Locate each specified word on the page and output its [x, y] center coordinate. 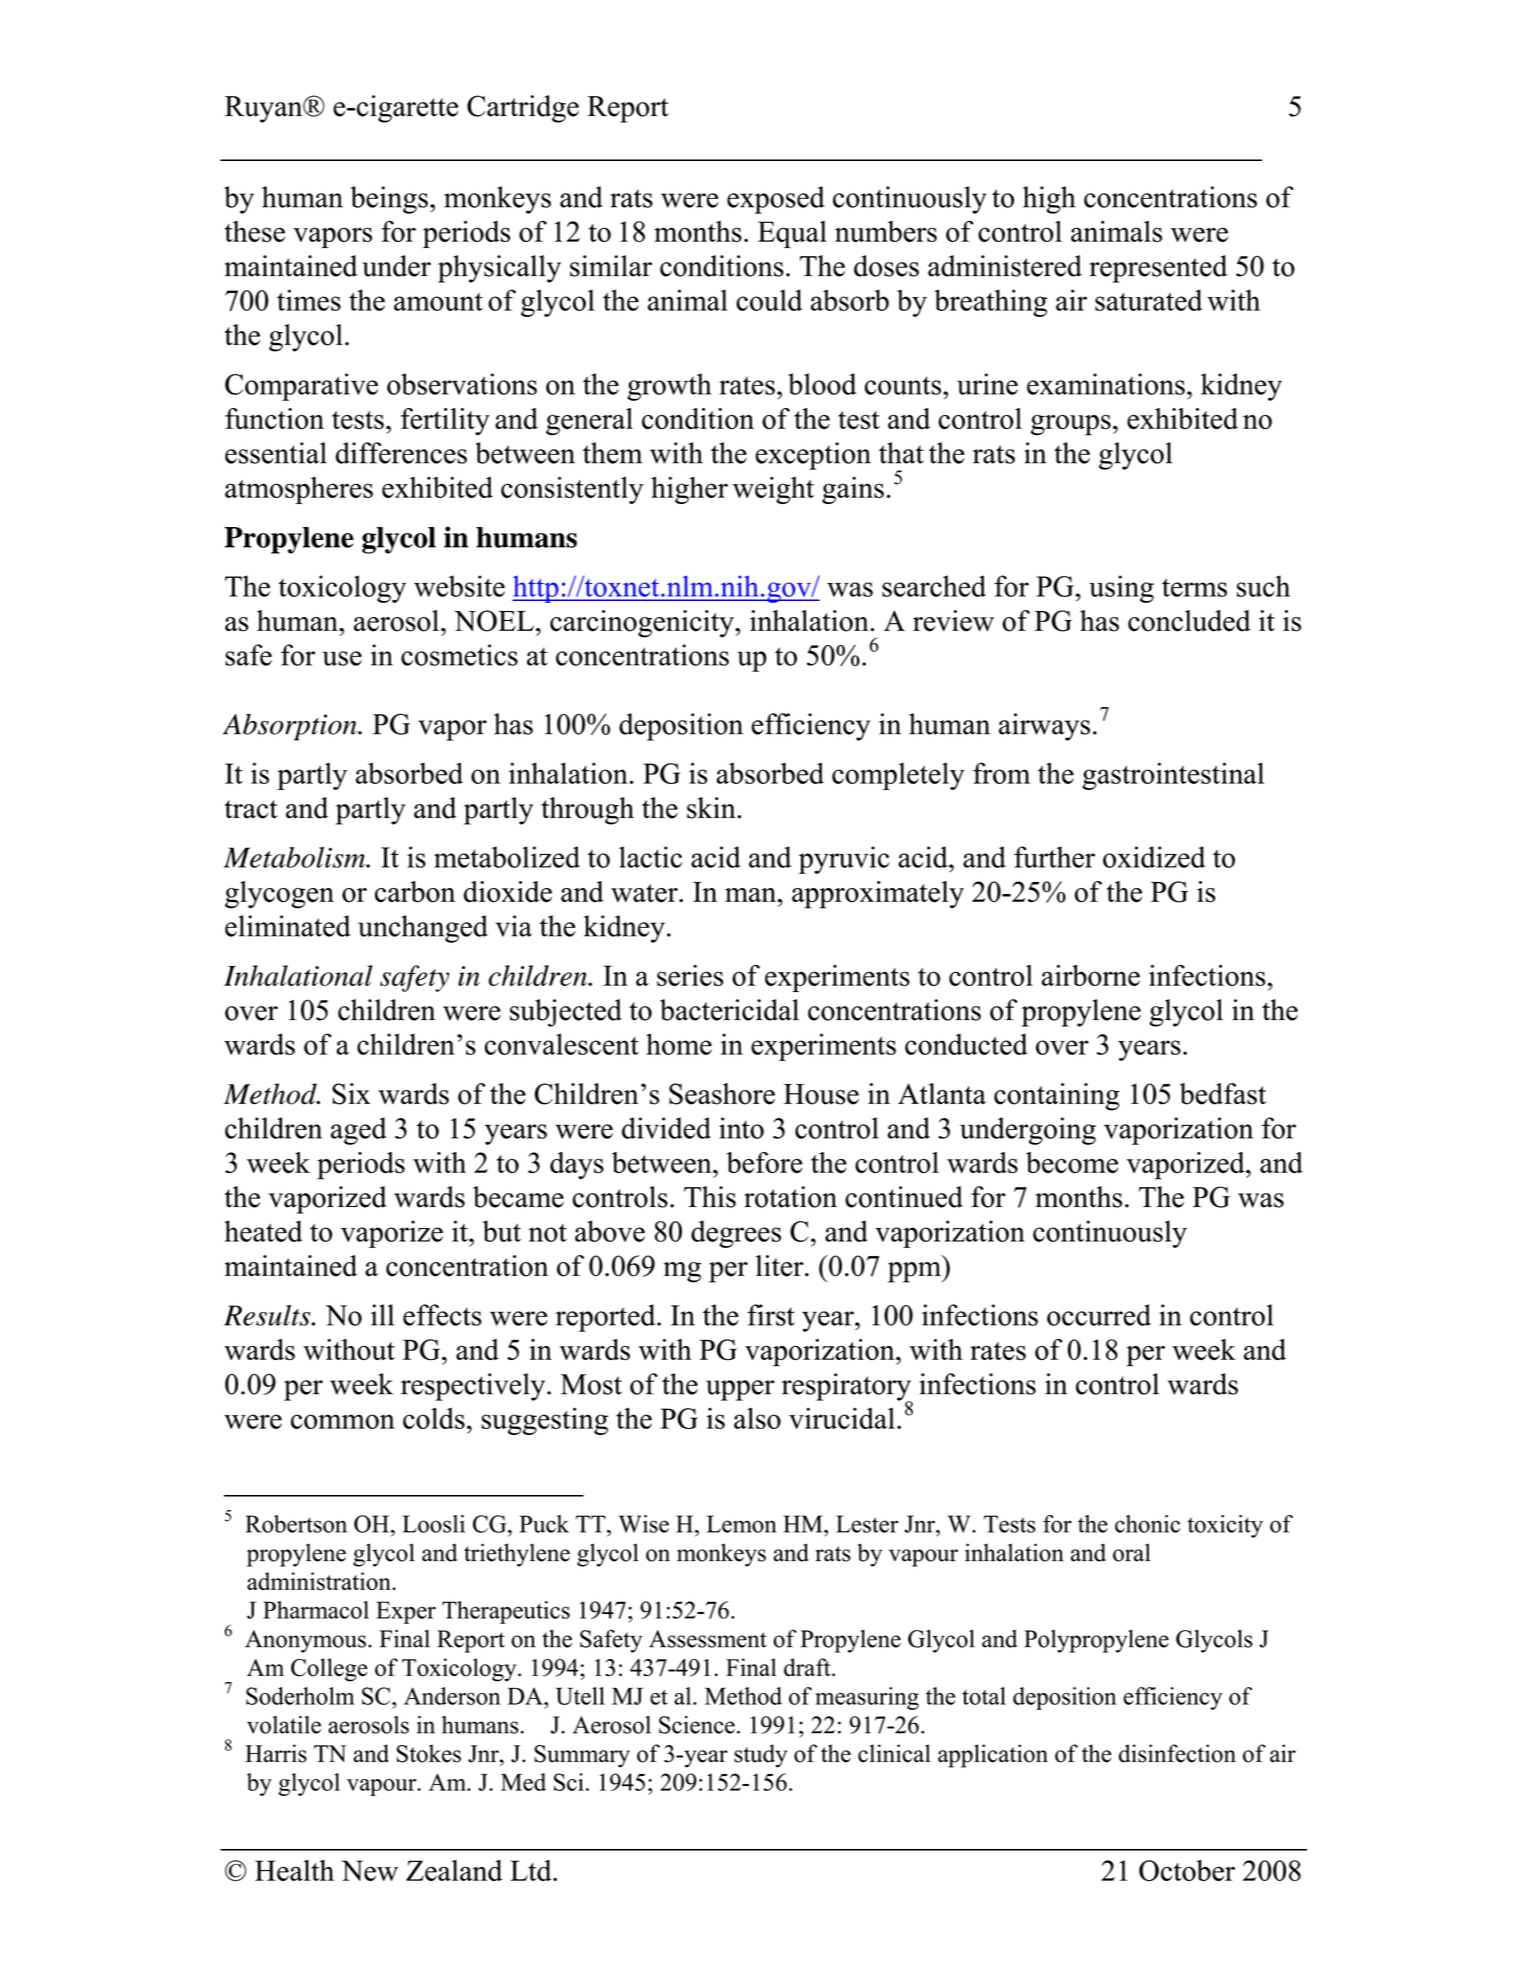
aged [359, 1131]
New [369, 1870]
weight [773, 490]
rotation [790, 1197]
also [757, 1418]
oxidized [1154, 857]
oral [1132, 1552]
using [1121, 589]
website [459, 586]
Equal [792, 234]
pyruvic [844, 860]
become [1072, 1162]
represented [1158, 269]
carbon [415, 892]
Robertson [296, 1524]
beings [389, 200]
